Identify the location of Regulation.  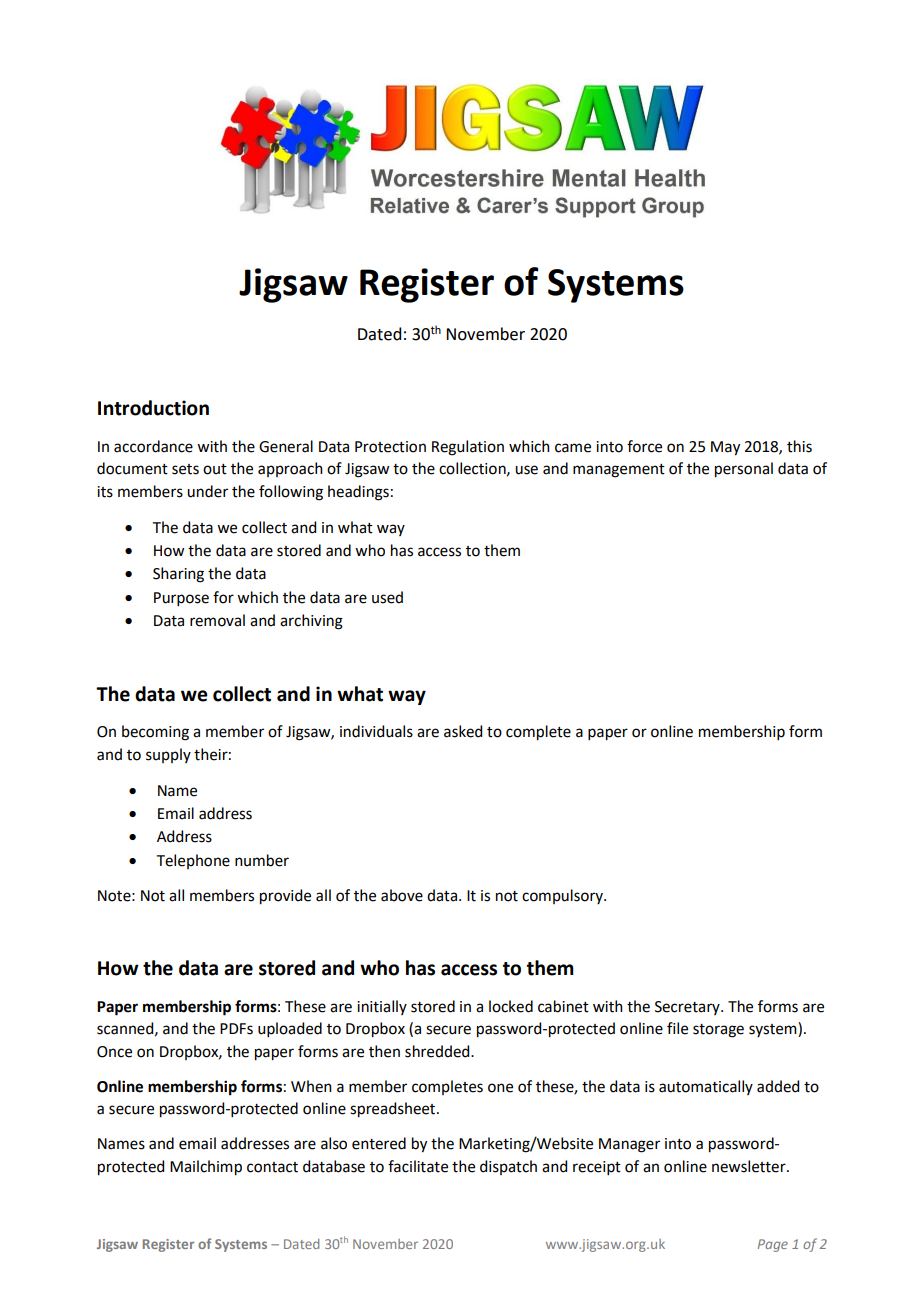
(468, 448).
